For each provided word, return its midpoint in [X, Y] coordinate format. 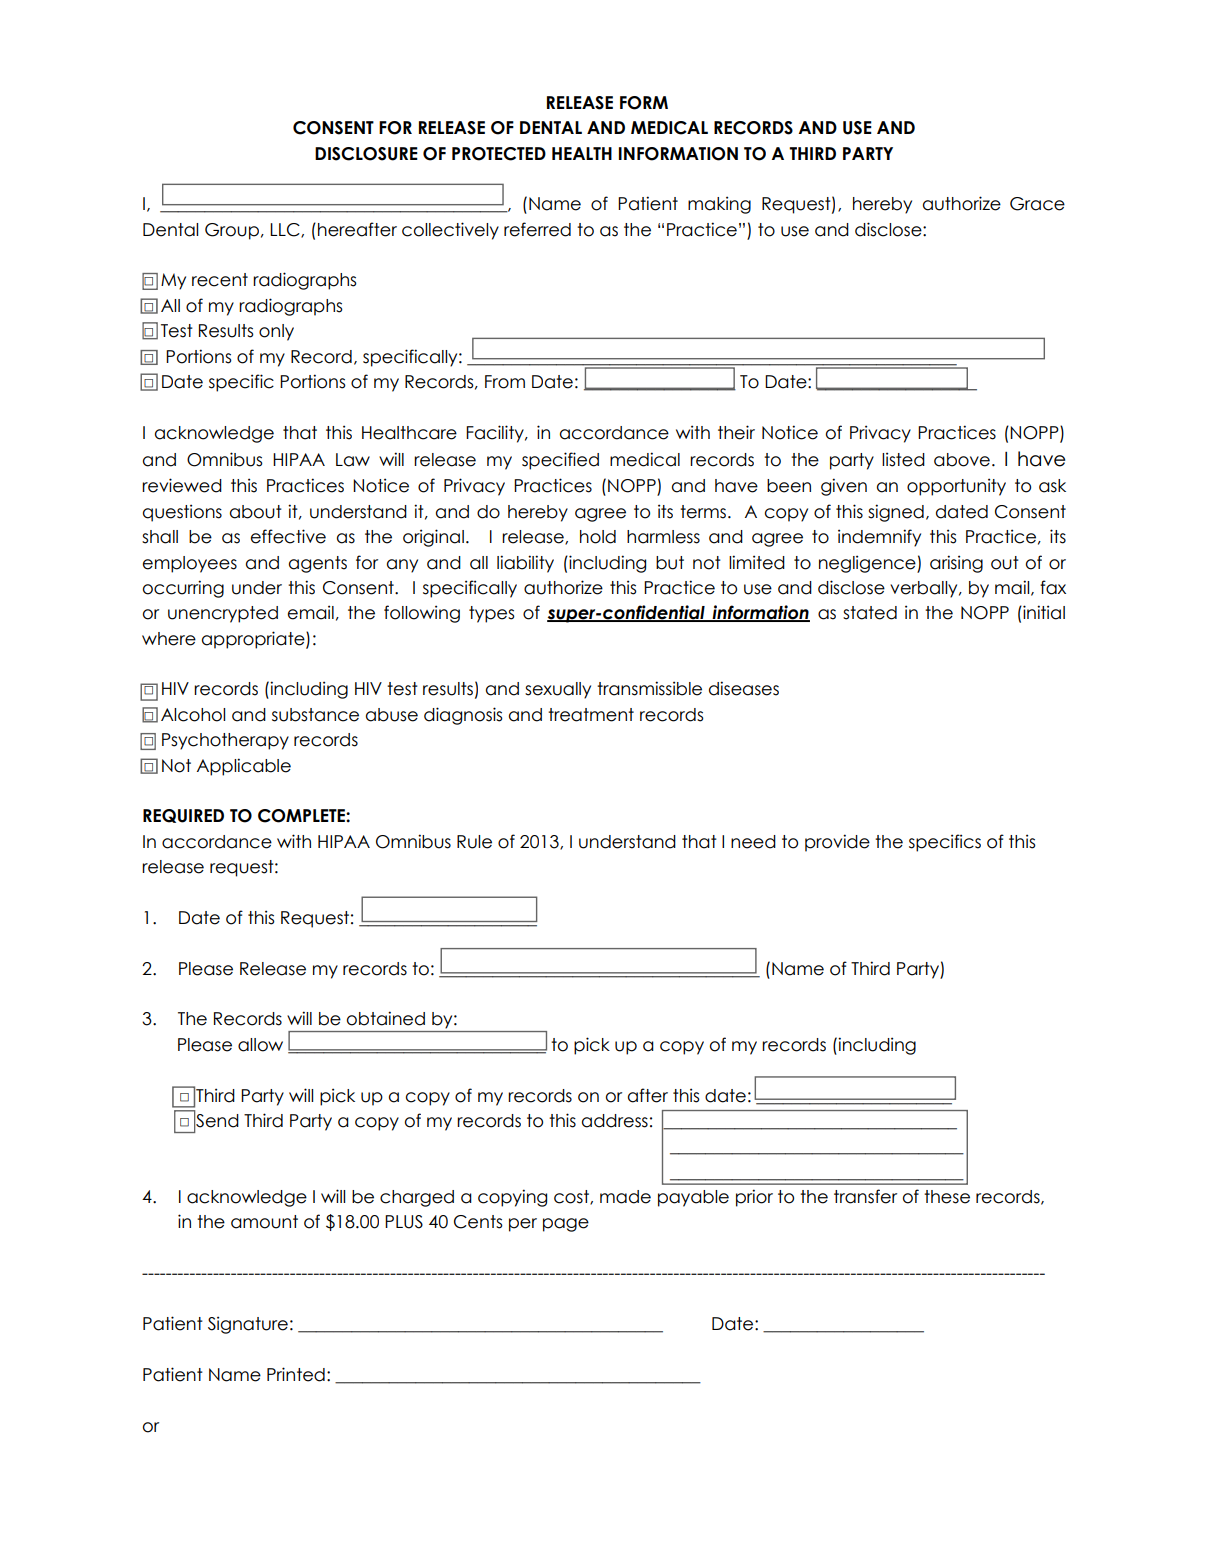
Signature [248, 1325]
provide [837, 843]
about [256, 512]
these [947, 1197]
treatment [591, 715]
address [615, 1121]
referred [537, 229]
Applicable [244, 767]
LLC [286, 230]
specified [560, 461]
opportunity [956, 487]
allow [260, 1045]
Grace [1037, 204]
